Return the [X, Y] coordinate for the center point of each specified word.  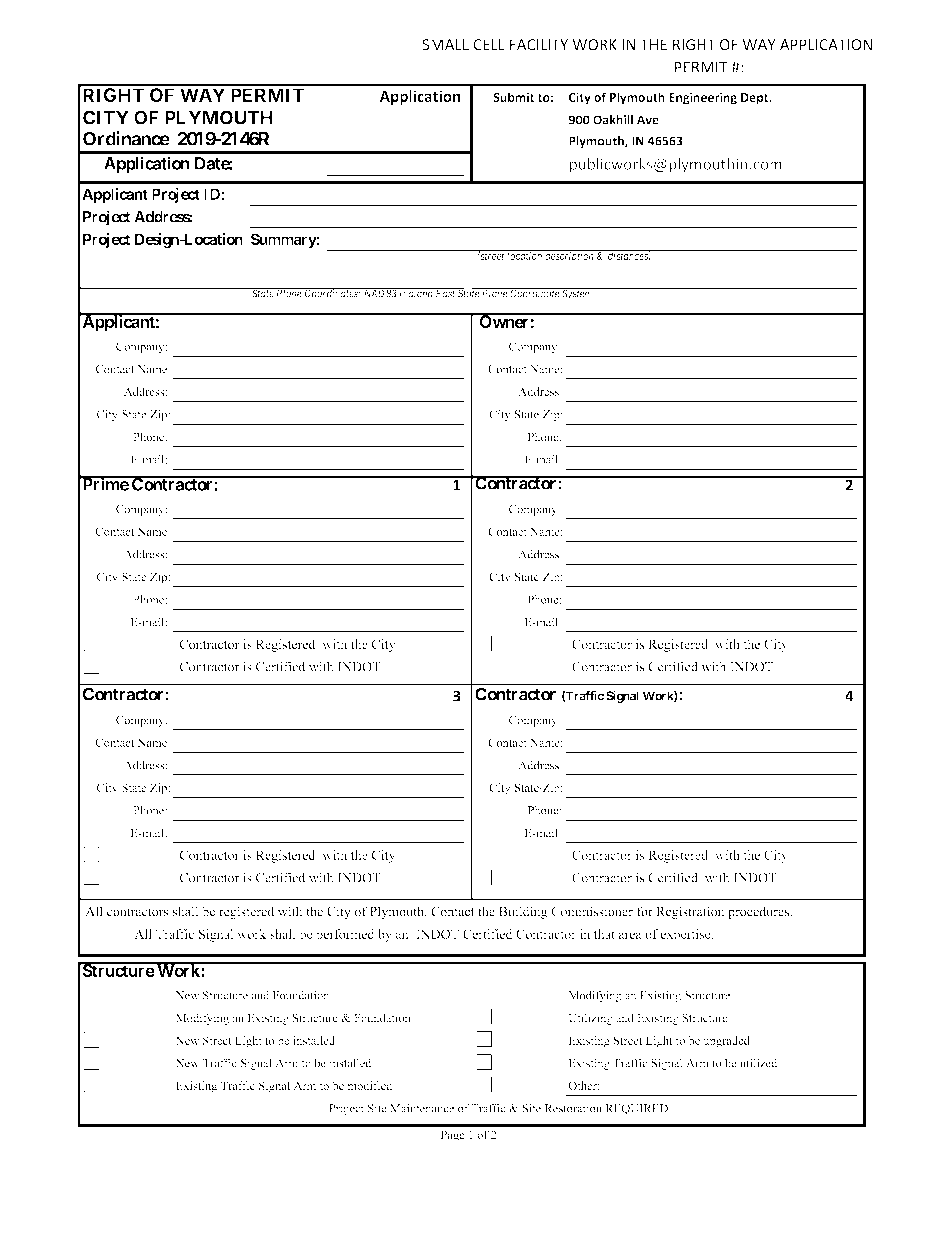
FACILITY [539, 45]
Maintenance [422, 1108]
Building [523, 912]
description [569, 256]
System [577, 294]
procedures [759, 912]
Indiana [416, 293]
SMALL [445, 45]
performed [345, 935]
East [445, 293]
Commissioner [592, 911]
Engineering [703, 98]
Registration [690, 912]
